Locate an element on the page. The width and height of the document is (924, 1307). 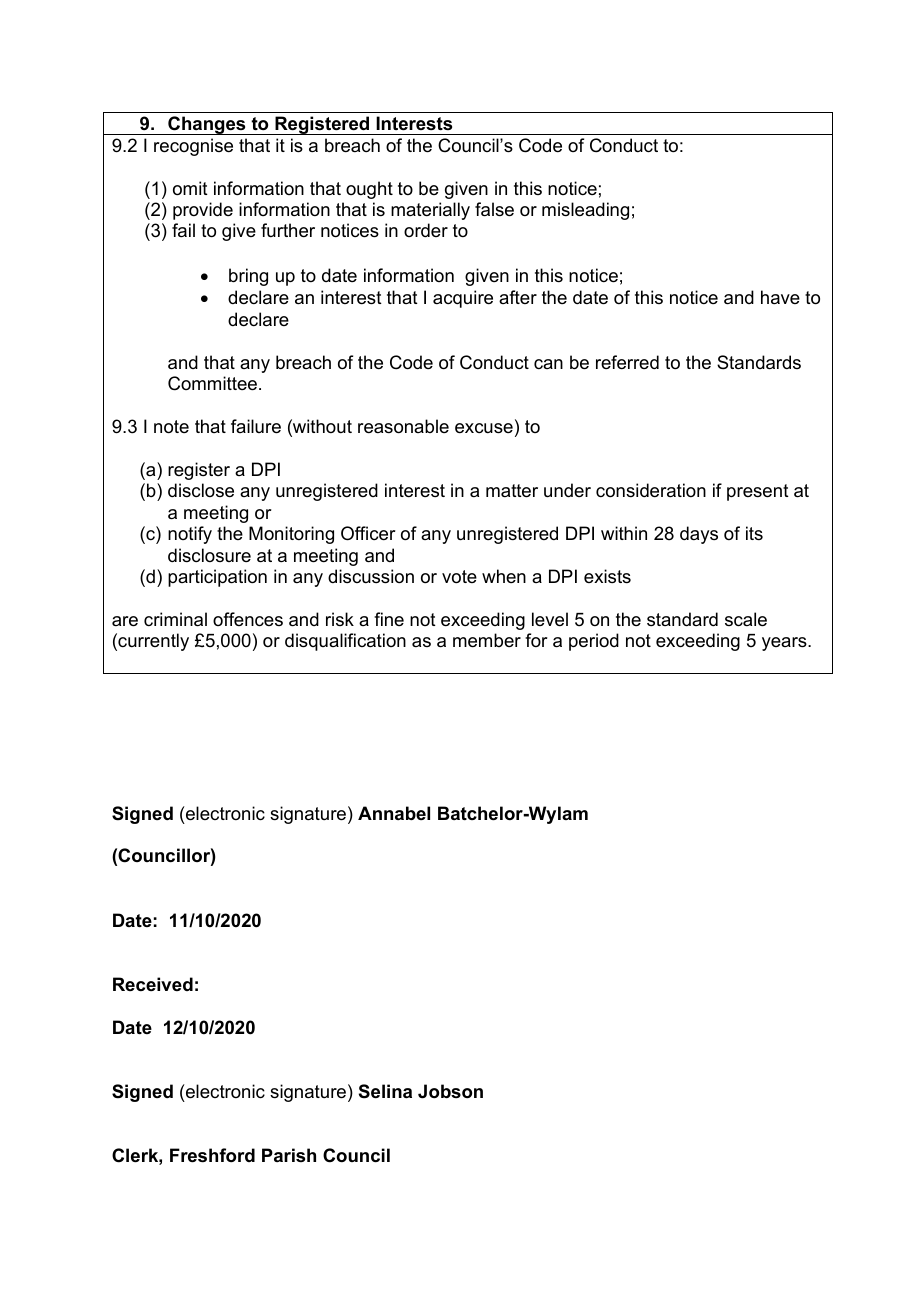
recognise is located at coordinates (193, 147).
